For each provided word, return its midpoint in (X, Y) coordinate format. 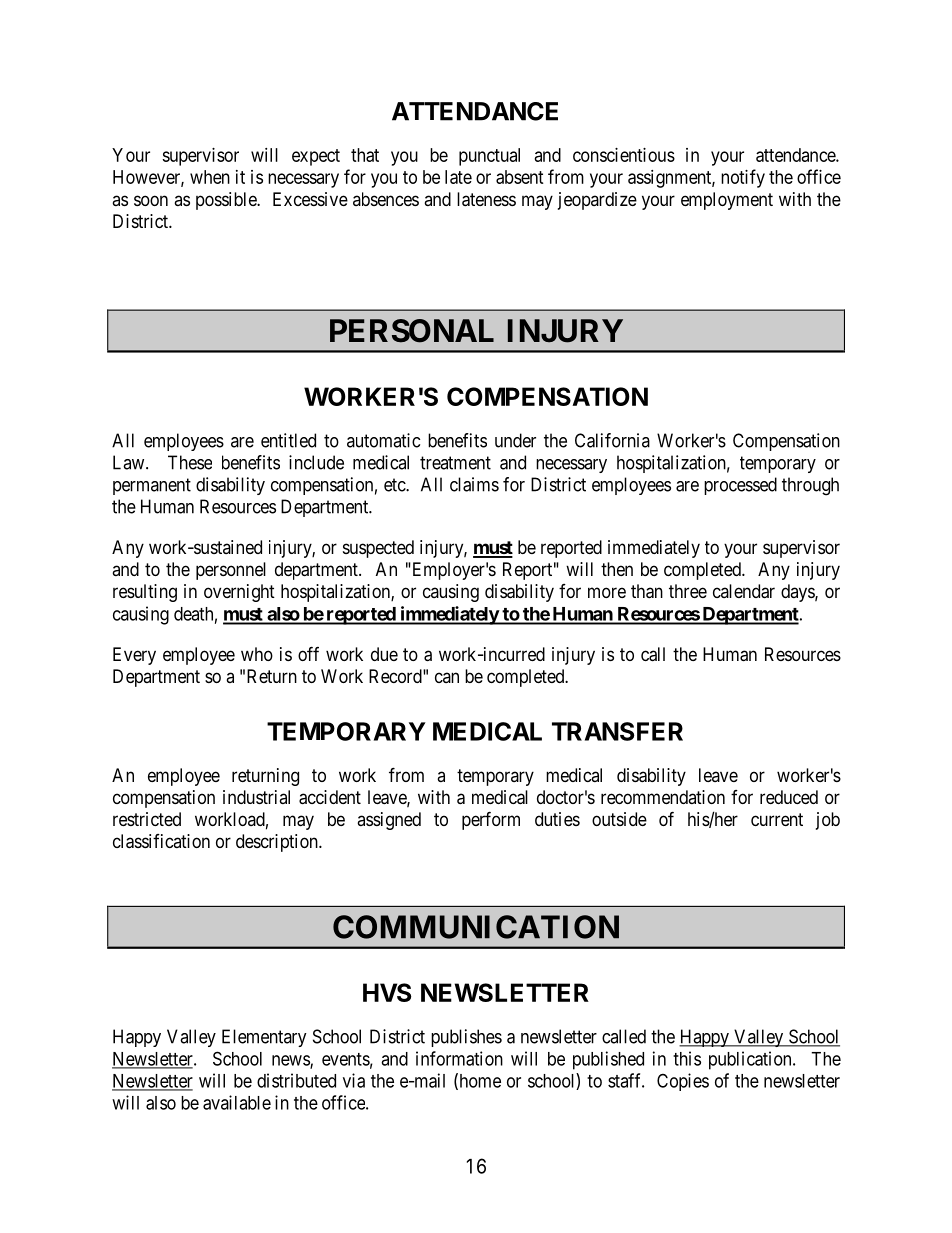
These (190, 462)
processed (740, 486)
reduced (789, 797)
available (237, 1102)
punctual (489, 157)
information (459, 1058)
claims (474, 484)
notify (743, 178)
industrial (256, 797)
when (210, 177)
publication (751, 1060)
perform (491, 820)
